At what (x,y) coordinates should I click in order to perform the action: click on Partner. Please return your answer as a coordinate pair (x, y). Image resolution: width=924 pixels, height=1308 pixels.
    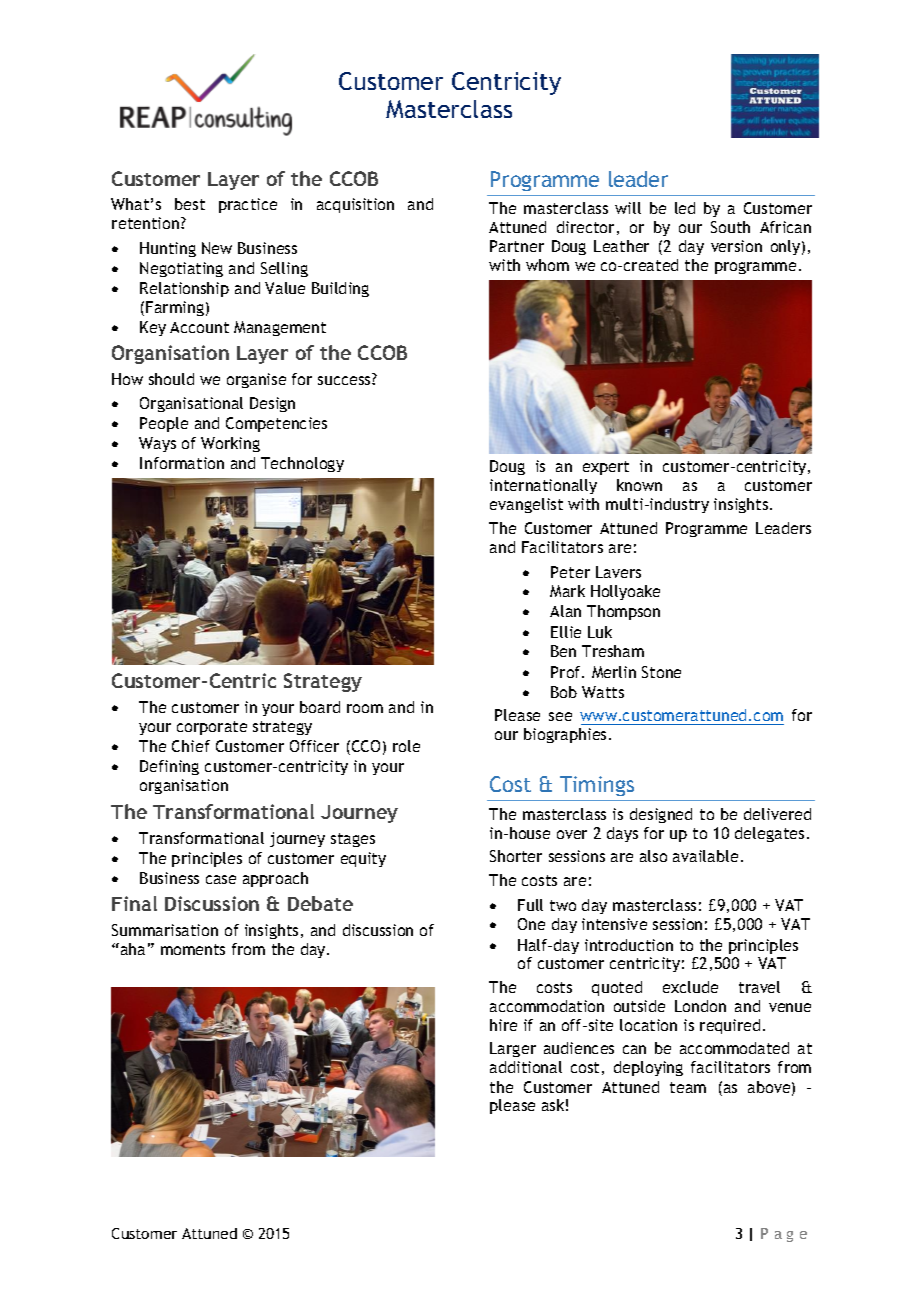
    Looking at the image, I should click on (517, 246).
